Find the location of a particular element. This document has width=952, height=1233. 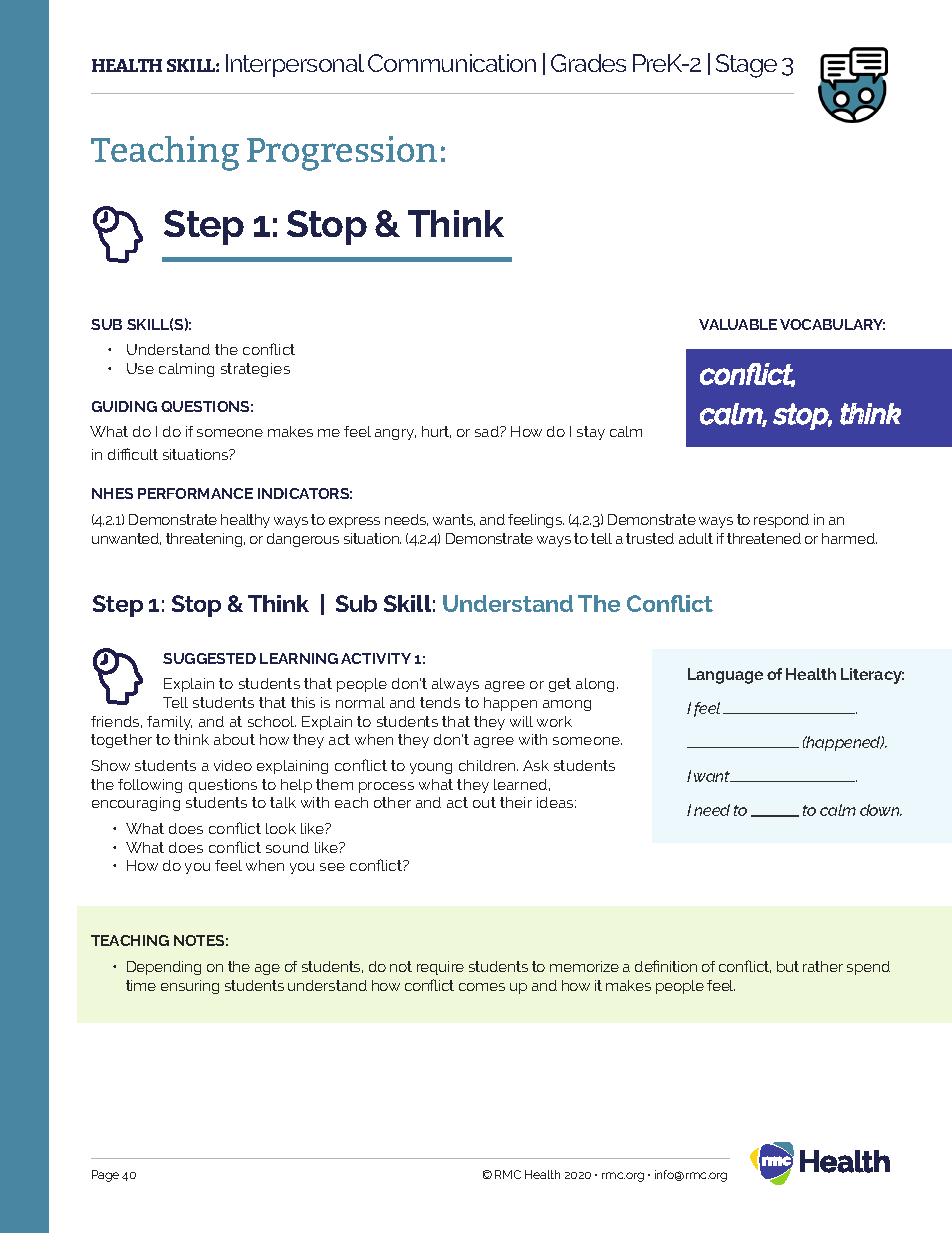

tends is located at coordinates (440, 702).
